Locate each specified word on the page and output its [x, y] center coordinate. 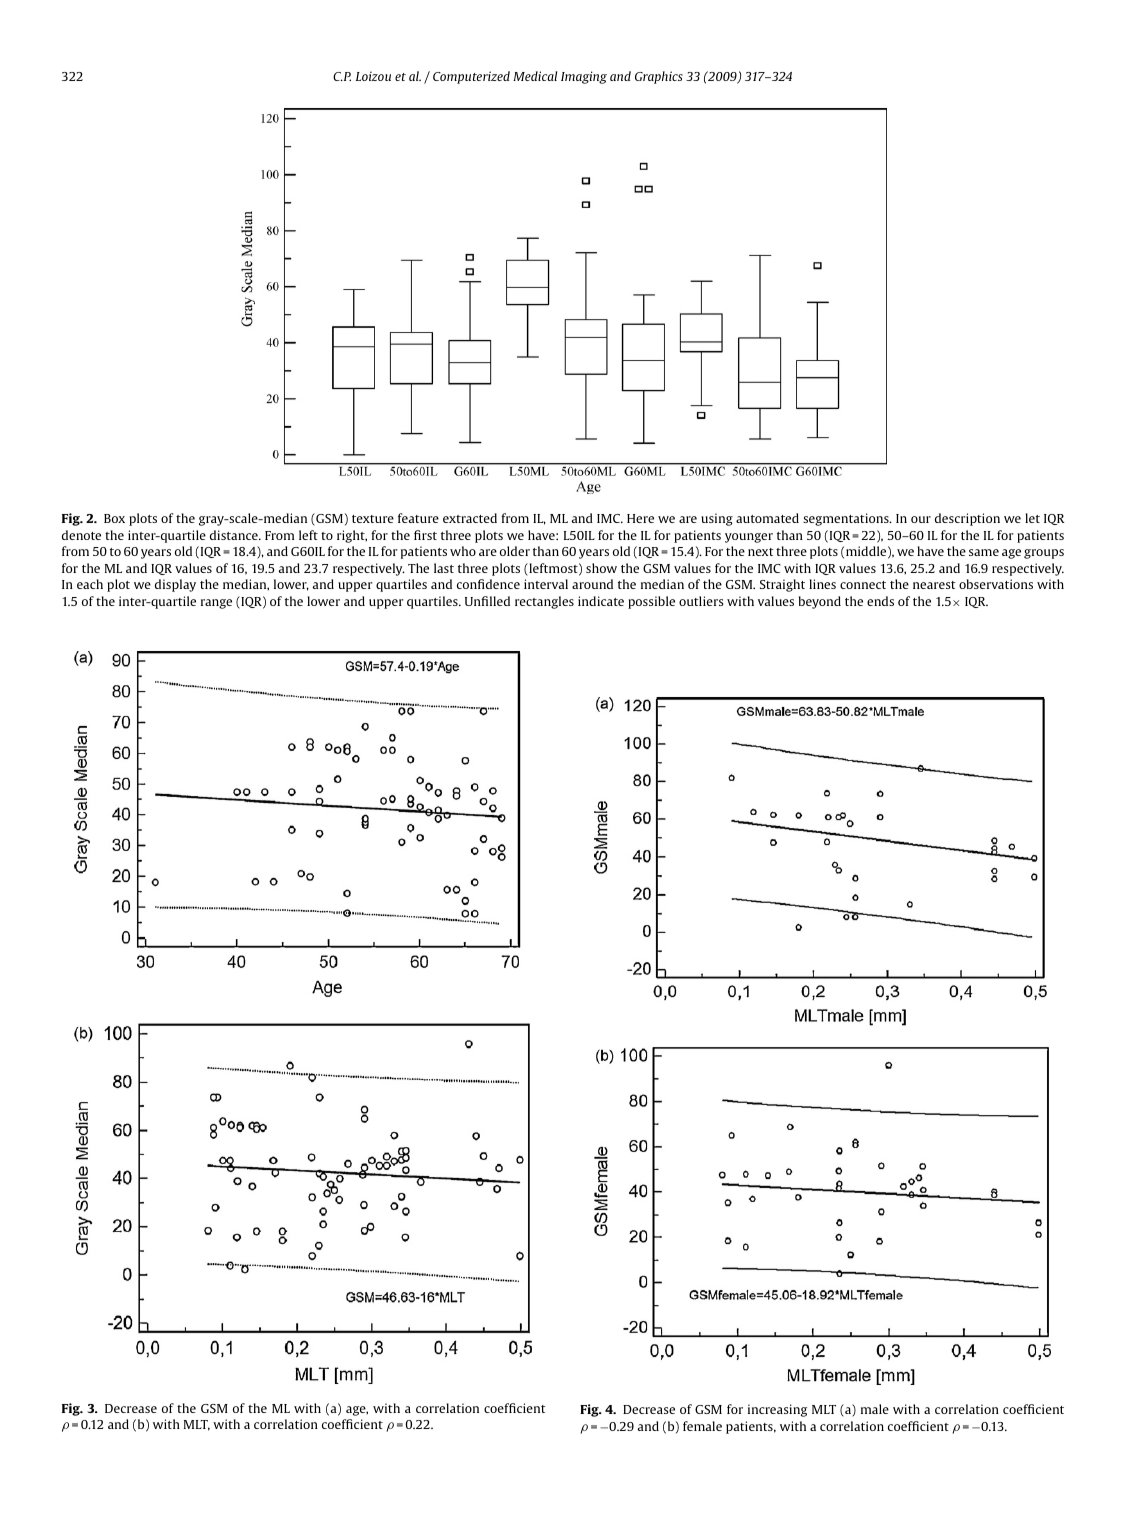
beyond [820, 602]
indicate [601, 601]
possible [651, 602]
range [216, 604]
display [175, 585]
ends [880, 601]
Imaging [584, 77]
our [921, 519]
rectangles [544, 602]
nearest [934, 585]
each [90, 584]
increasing [777, 1410]
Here [640, 518]
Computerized [471, 77]
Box [114, 518]
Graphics [659, 77]
